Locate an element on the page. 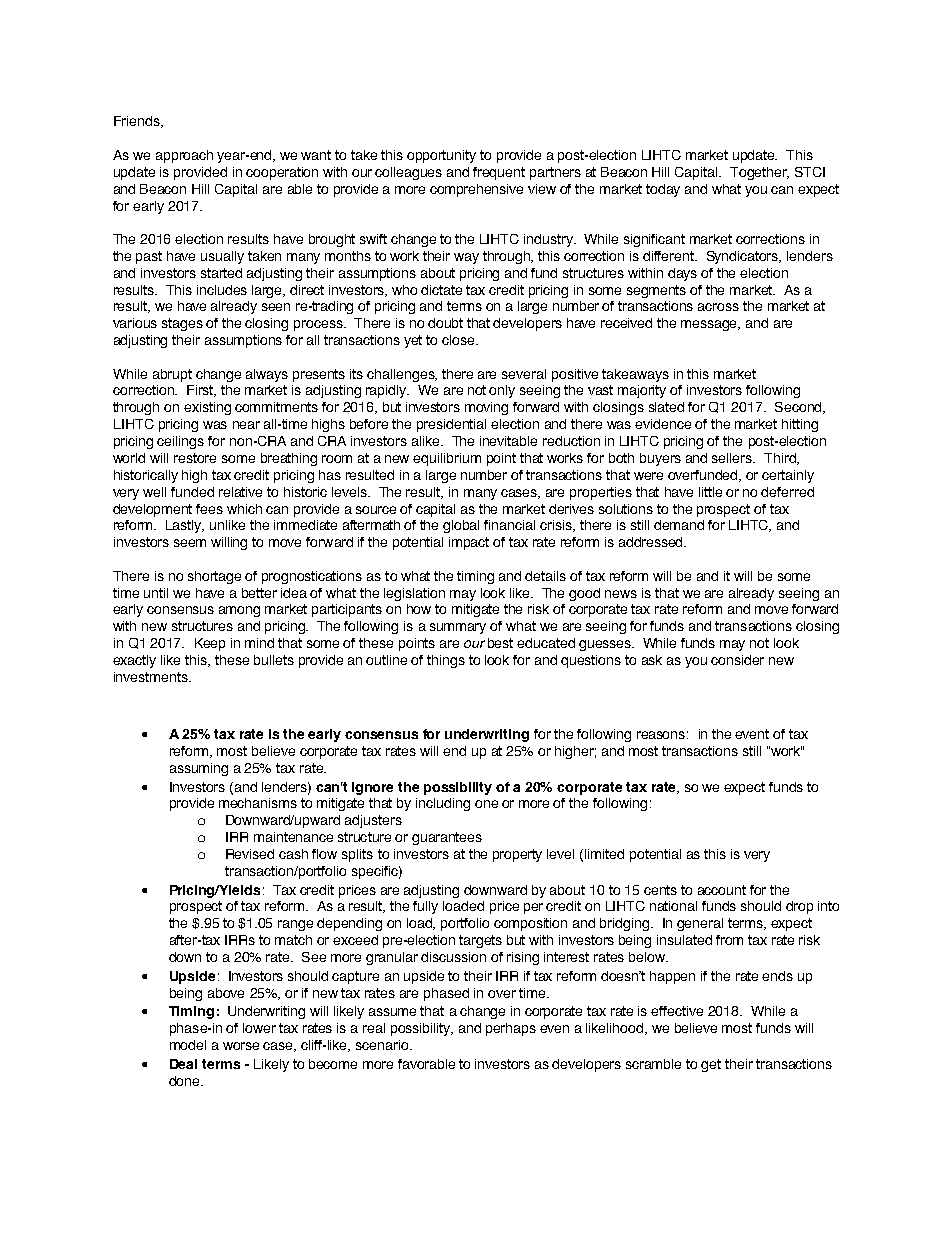 Image resolution: width=952 pixels, height=1233 pixels. approach is located at coordinates (184, 156).
